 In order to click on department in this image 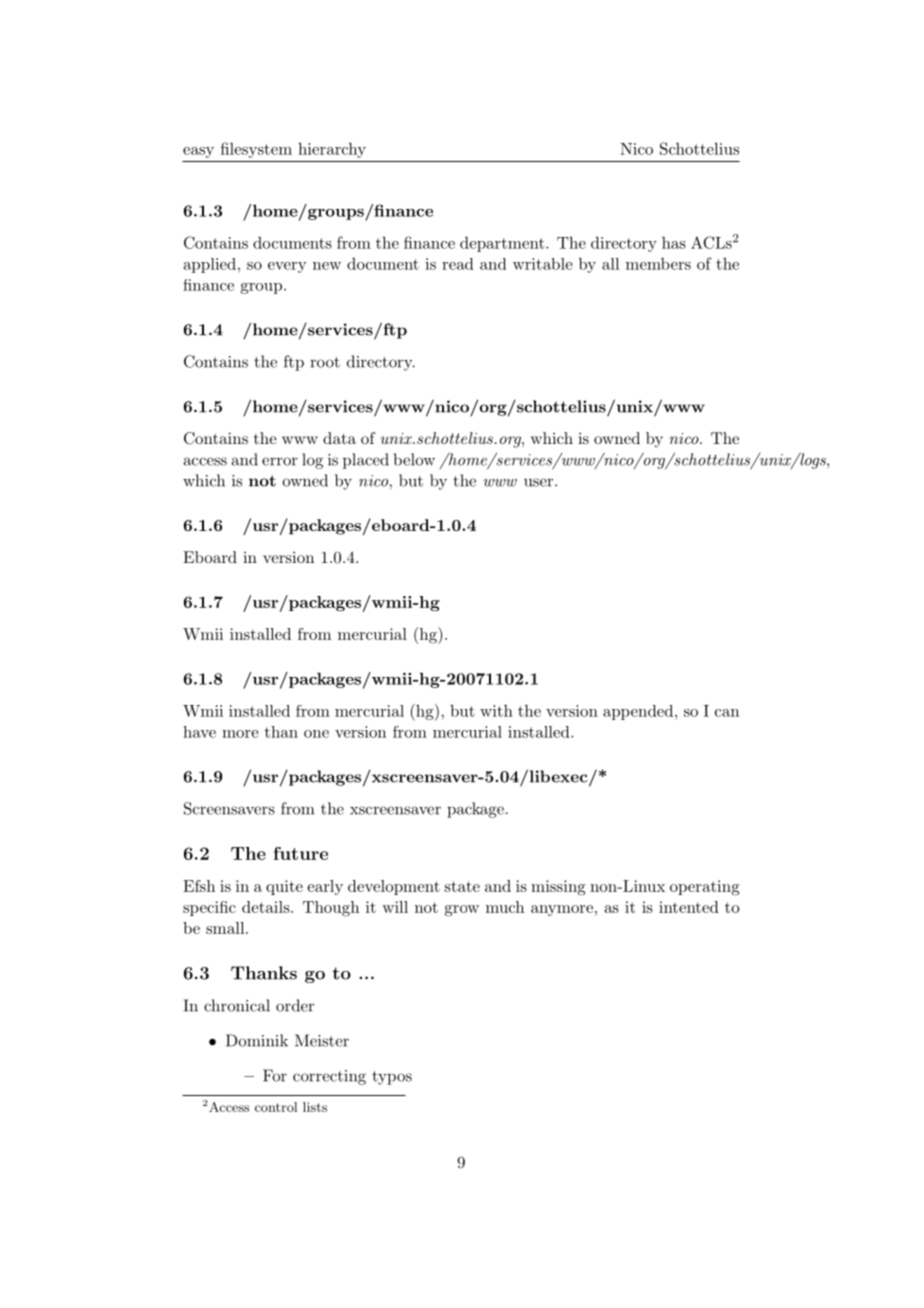, I will do `click(502, 244)`.
